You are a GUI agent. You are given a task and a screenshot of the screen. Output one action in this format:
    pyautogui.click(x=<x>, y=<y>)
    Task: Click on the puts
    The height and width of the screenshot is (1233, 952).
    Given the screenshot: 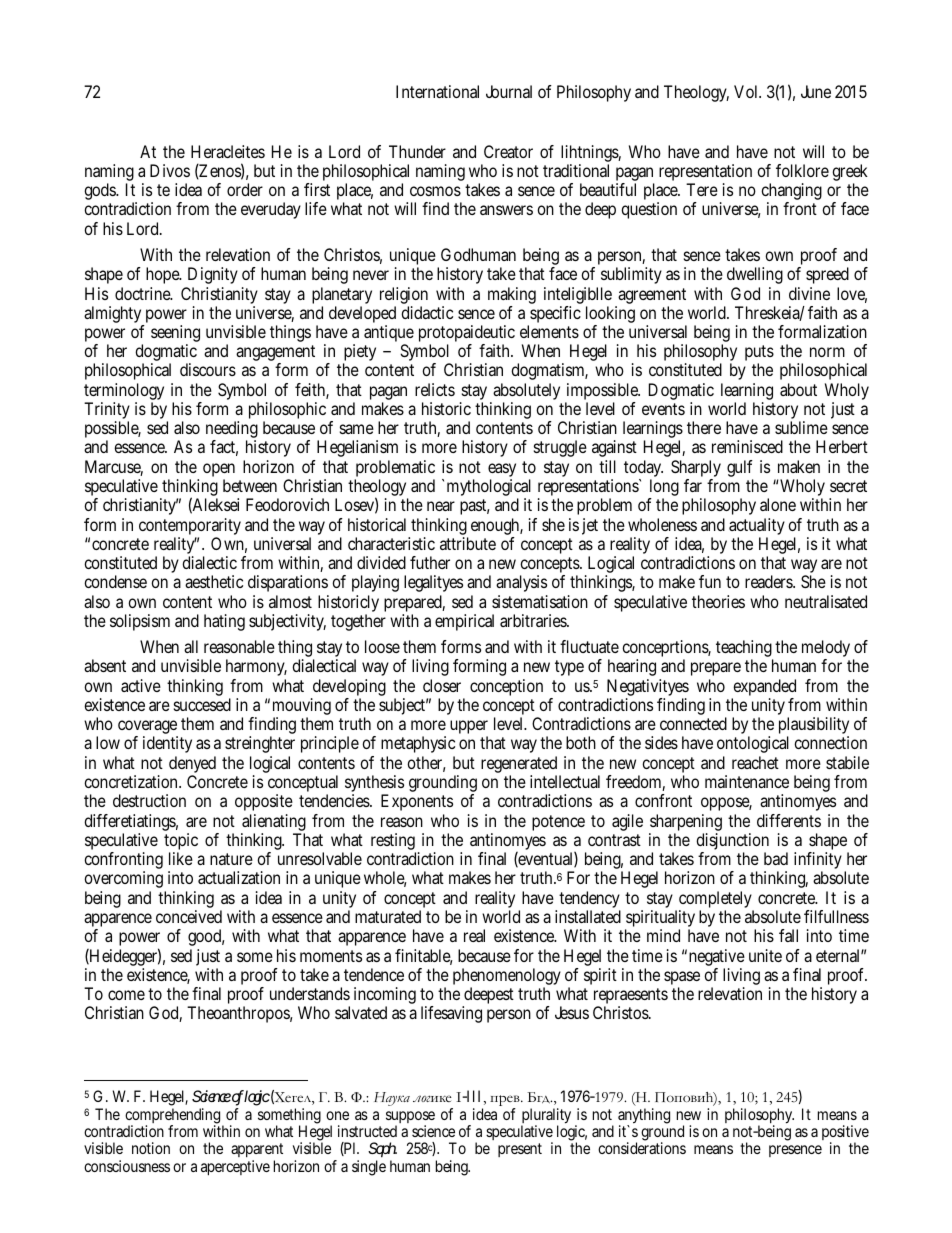 What is the action you would take?
    pyautogui.click(x=759, y=354)
